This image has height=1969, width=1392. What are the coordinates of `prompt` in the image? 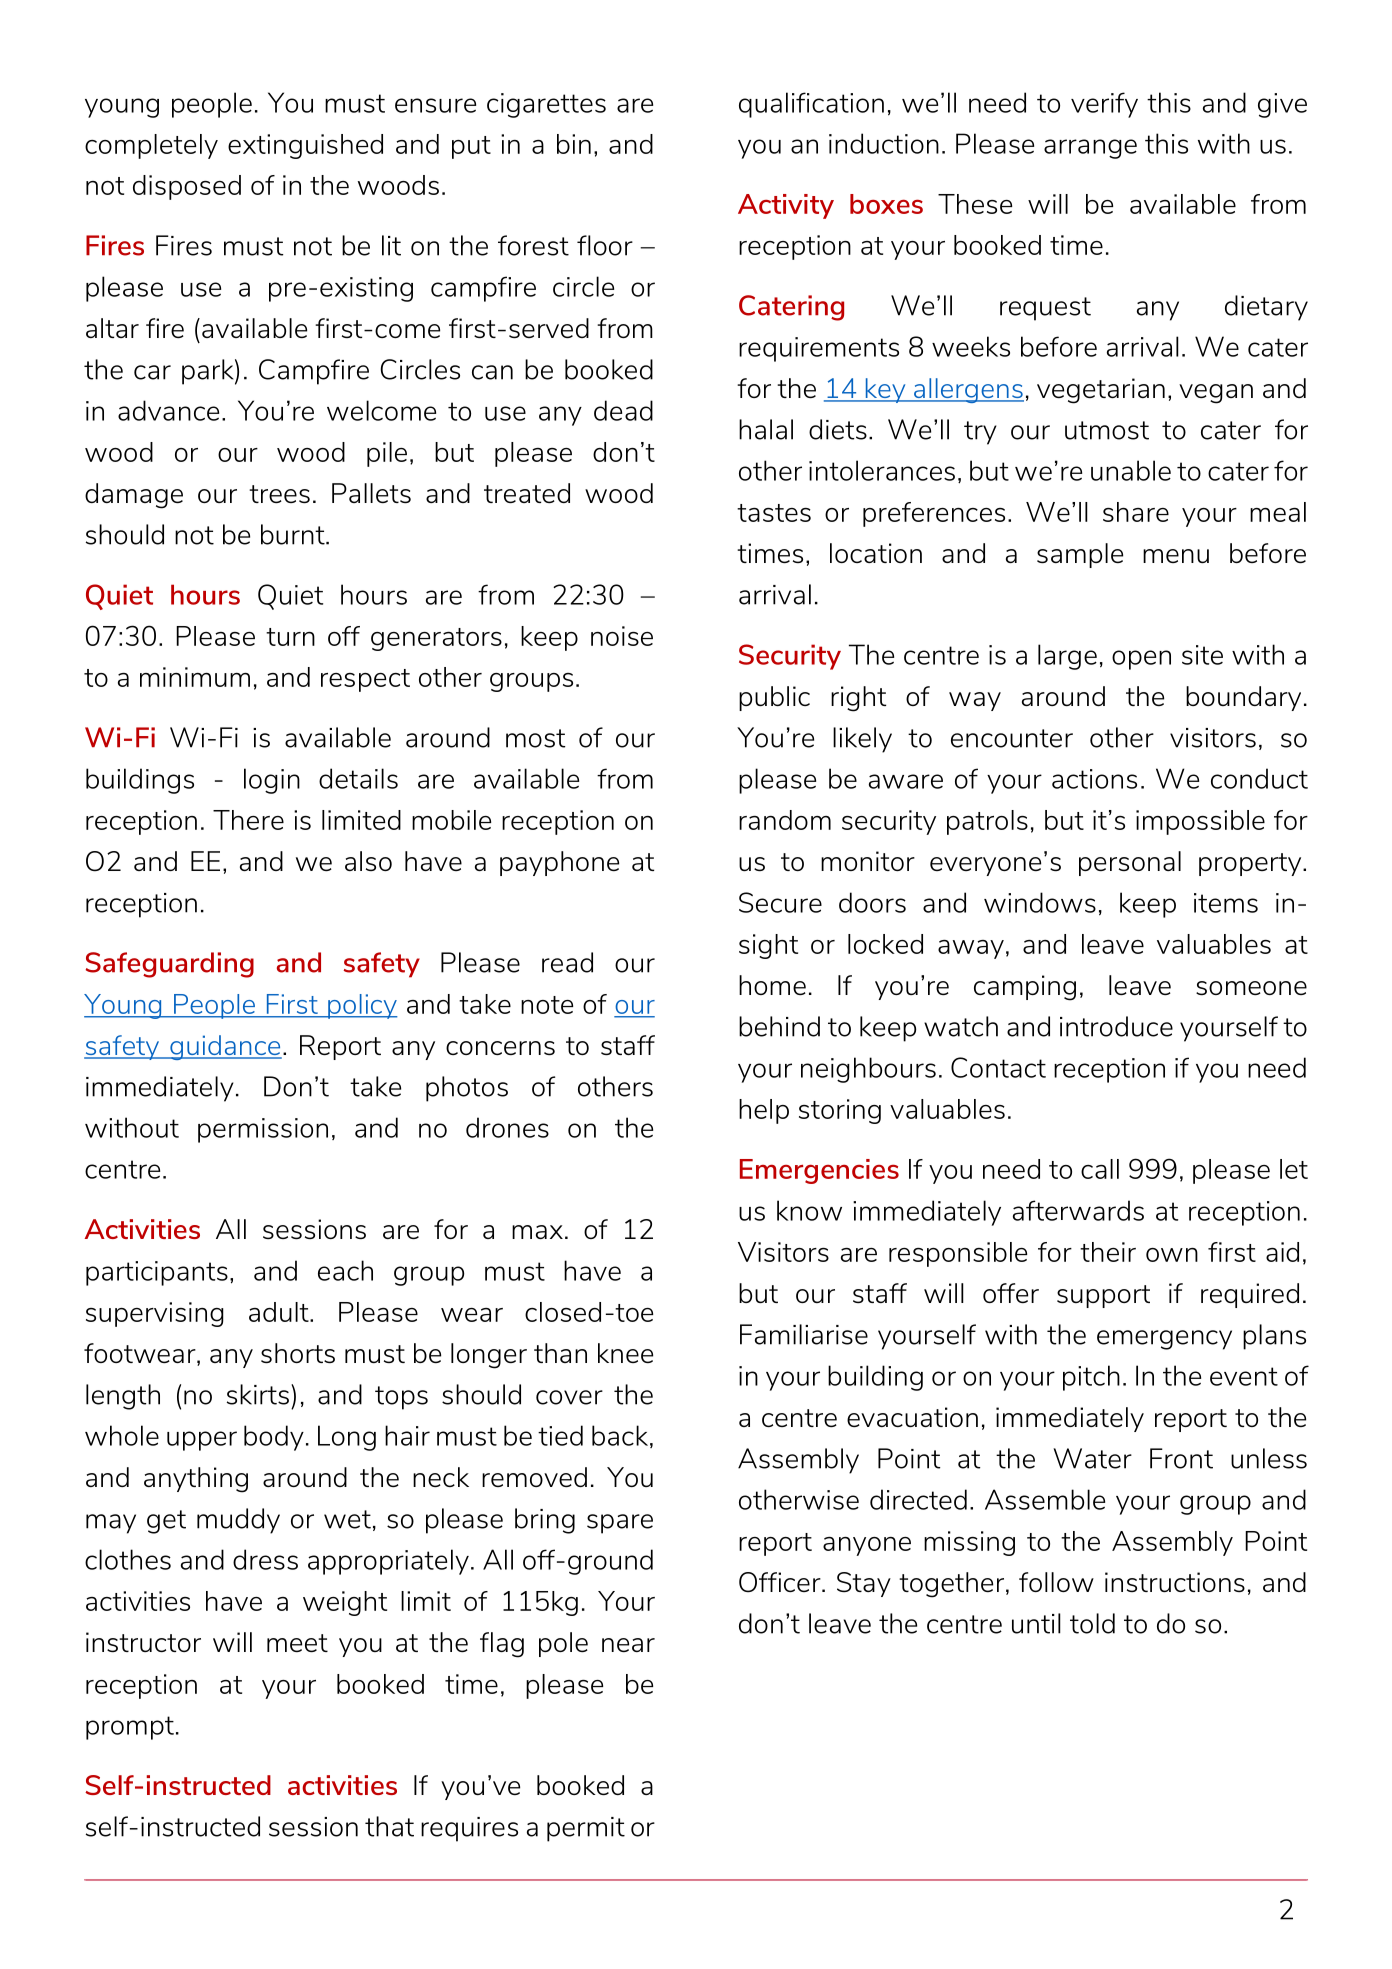 It's located at (130, 1728).
